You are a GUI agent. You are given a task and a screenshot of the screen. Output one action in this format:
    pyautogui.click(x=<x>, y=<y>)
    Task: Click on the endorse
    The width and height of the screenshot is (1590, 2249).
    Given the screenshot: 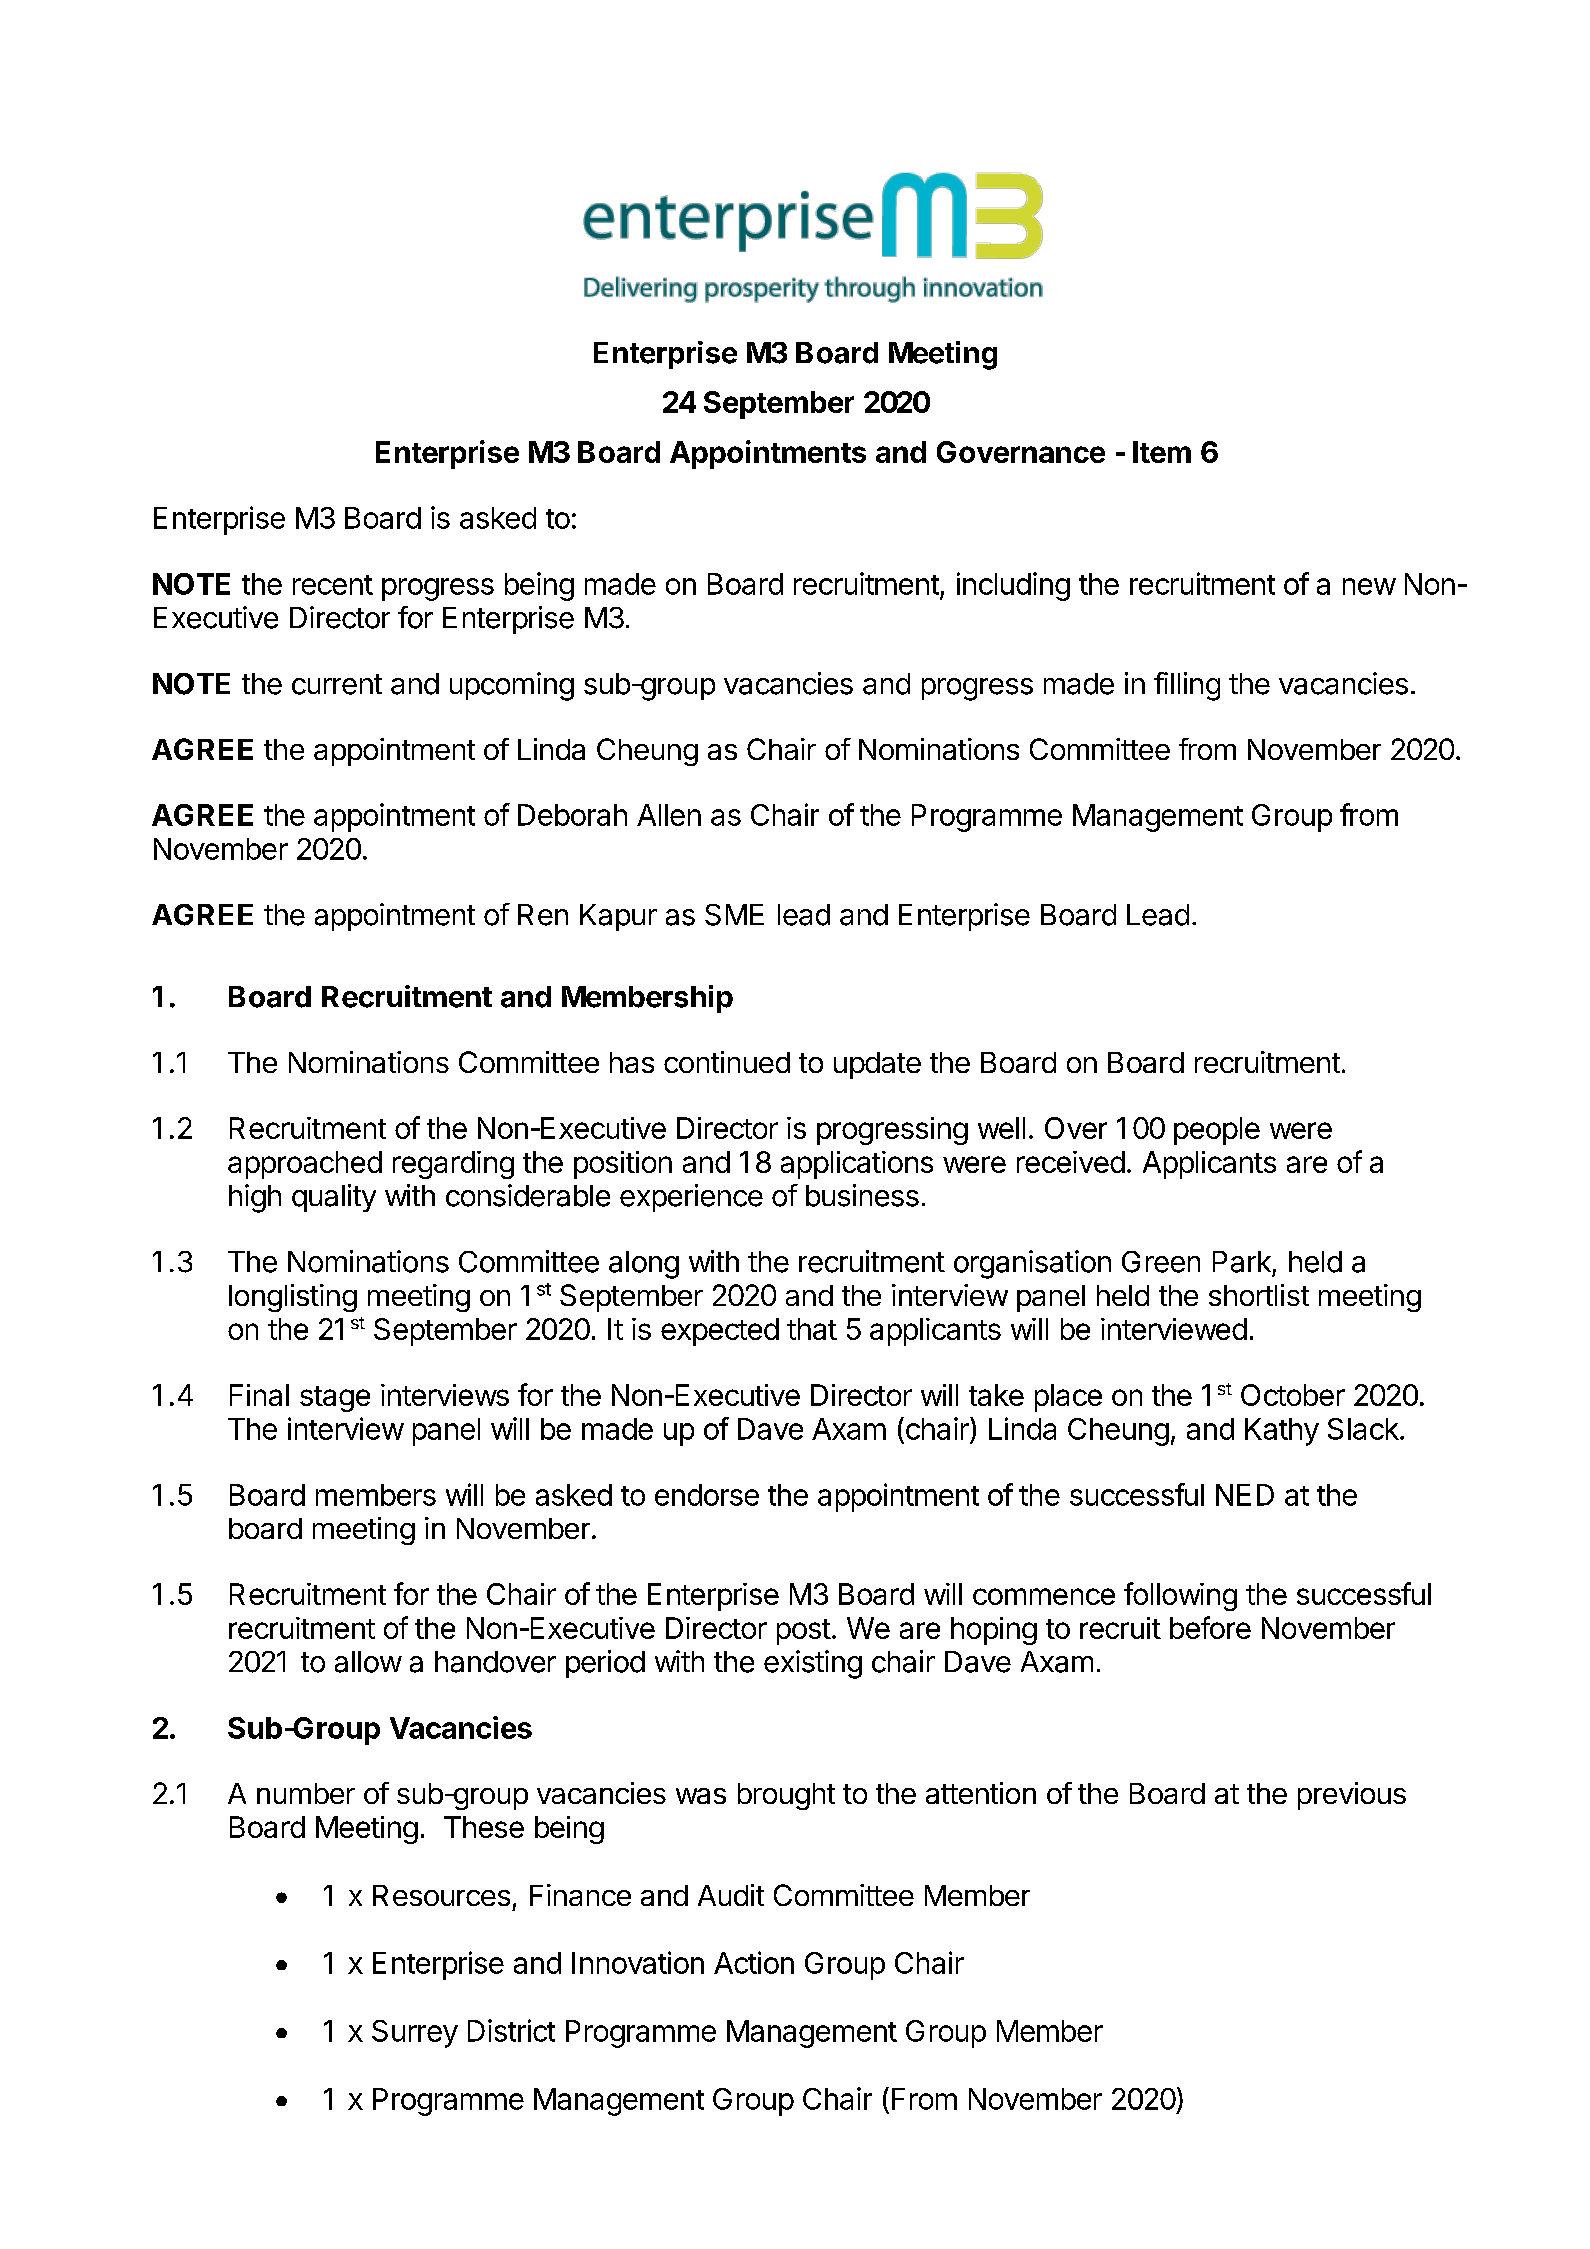 What is the action you would take?
    pyautogui.click(x=707, y=1495)
